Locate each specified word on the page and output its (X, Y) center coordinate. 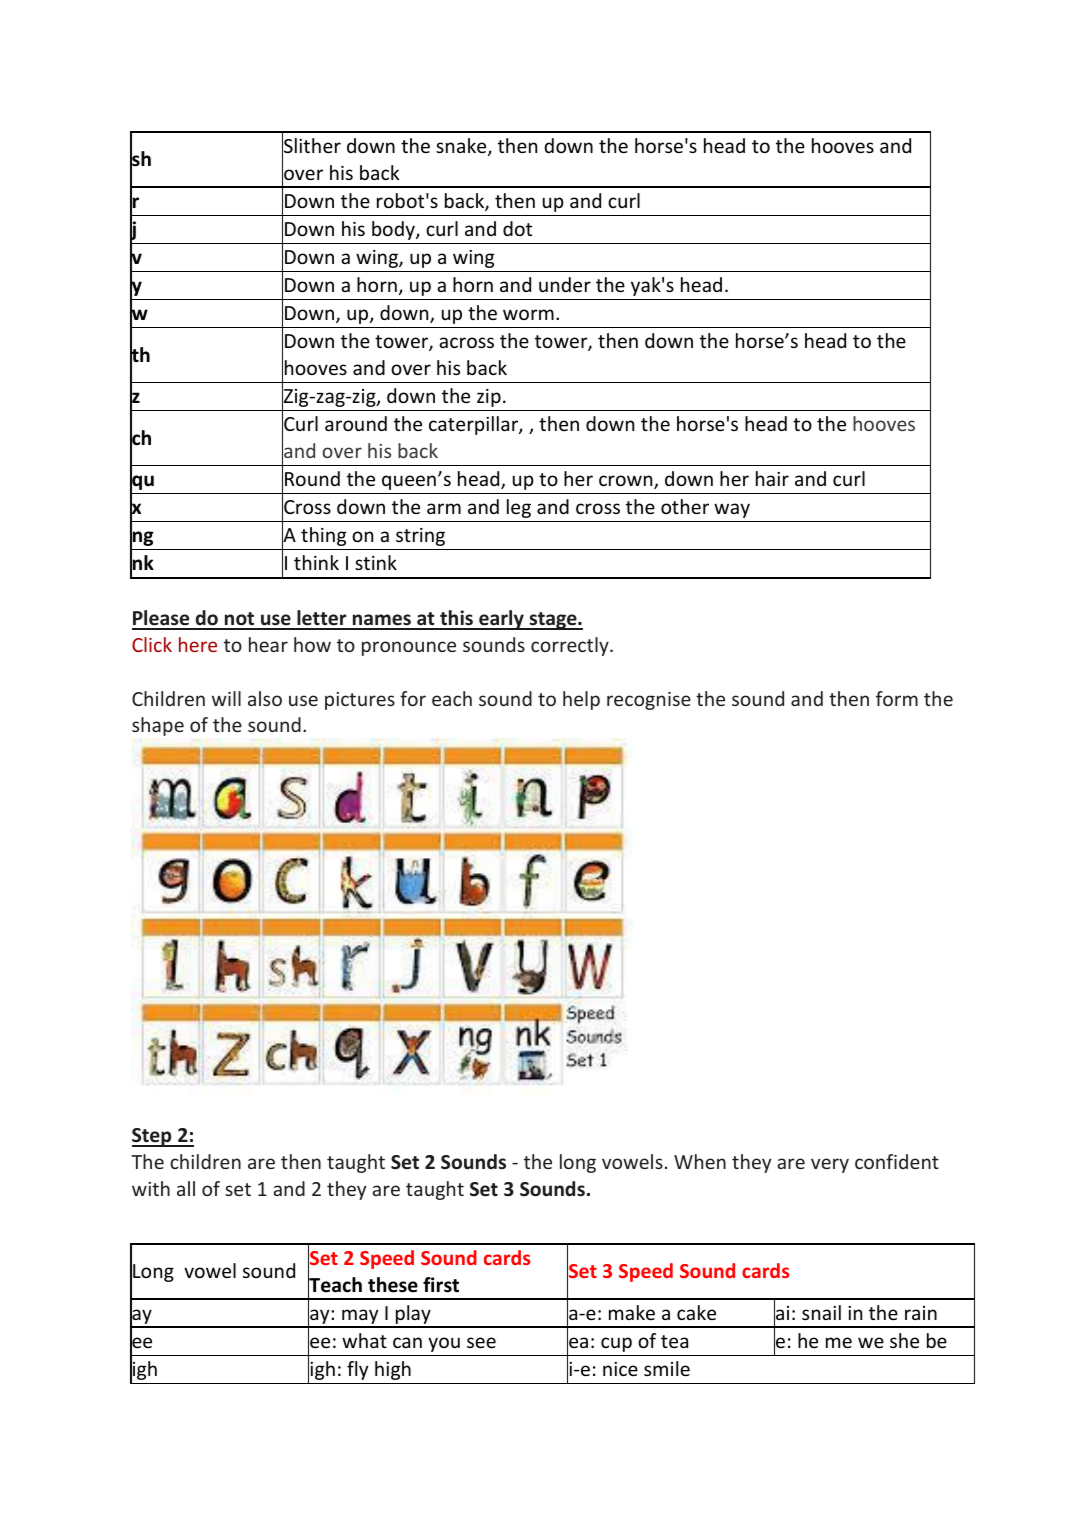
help (581, 700)
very (830, 1165)
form (897, 698)
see (481, 1342)
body (394, 230)
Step (153, 1137)
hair (772, 478)
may (360, 1318)
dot (517, 228)
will (226, 698)
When (700, 1161)
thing (323, 536)
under (565, 284)
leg (519, 508)
